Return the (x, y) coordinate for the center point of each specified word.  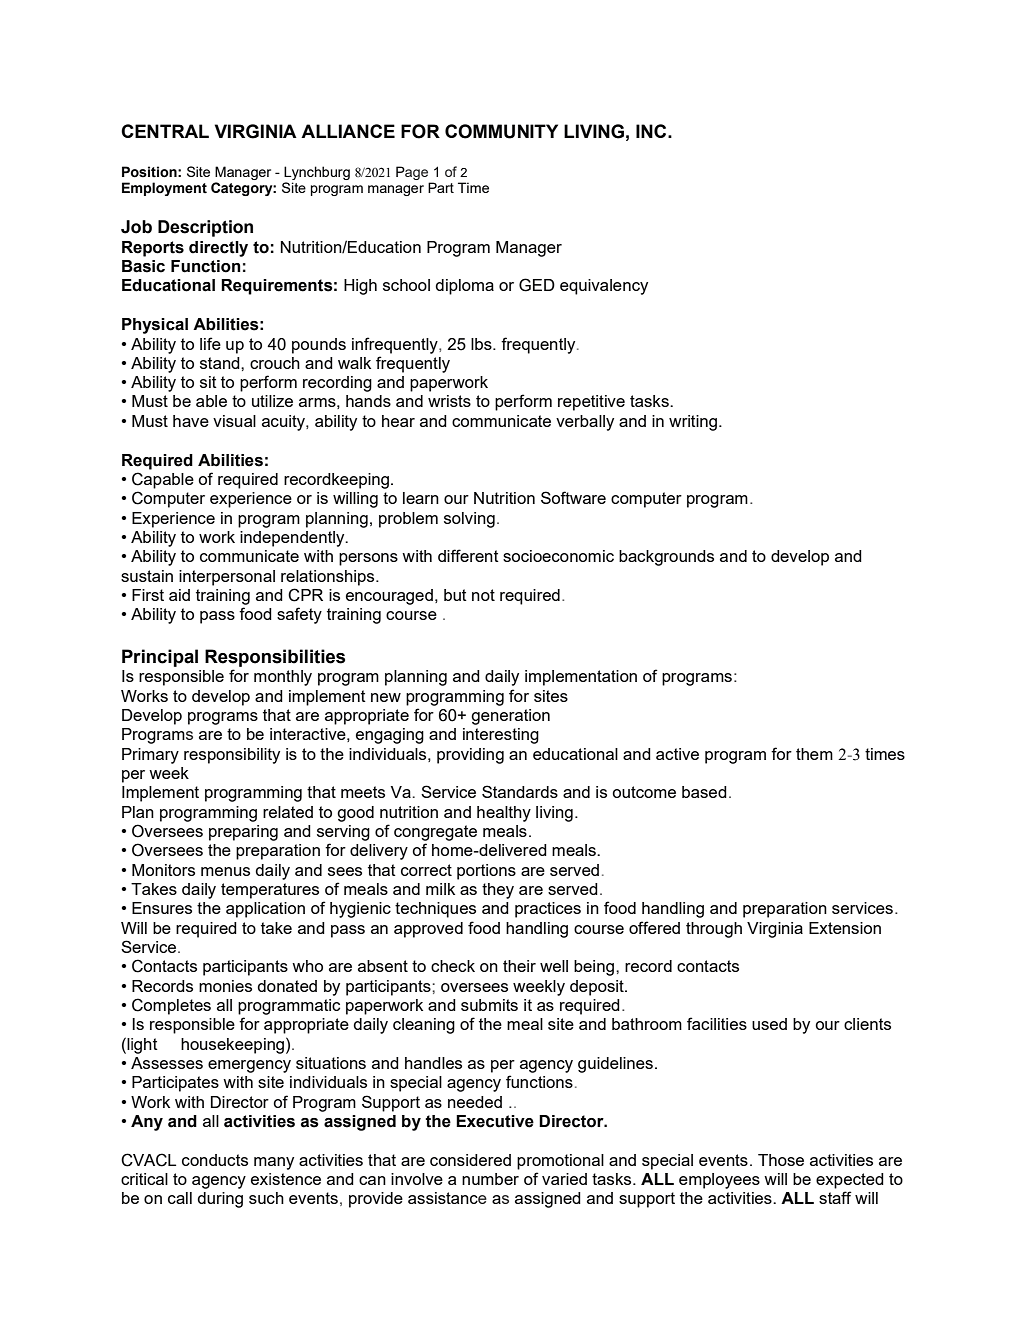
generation (510, 717)
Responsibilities (275, 658)
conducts (215, 1160)
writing (693, 423)
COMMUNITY (501, 131)
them (814, 754)
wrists (449, 401)
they (498, 891)
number (490, 1179)
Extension (845, 928)
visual (234, 421)
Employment (164, 189)
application (265, 910)
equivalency (604, 287)
